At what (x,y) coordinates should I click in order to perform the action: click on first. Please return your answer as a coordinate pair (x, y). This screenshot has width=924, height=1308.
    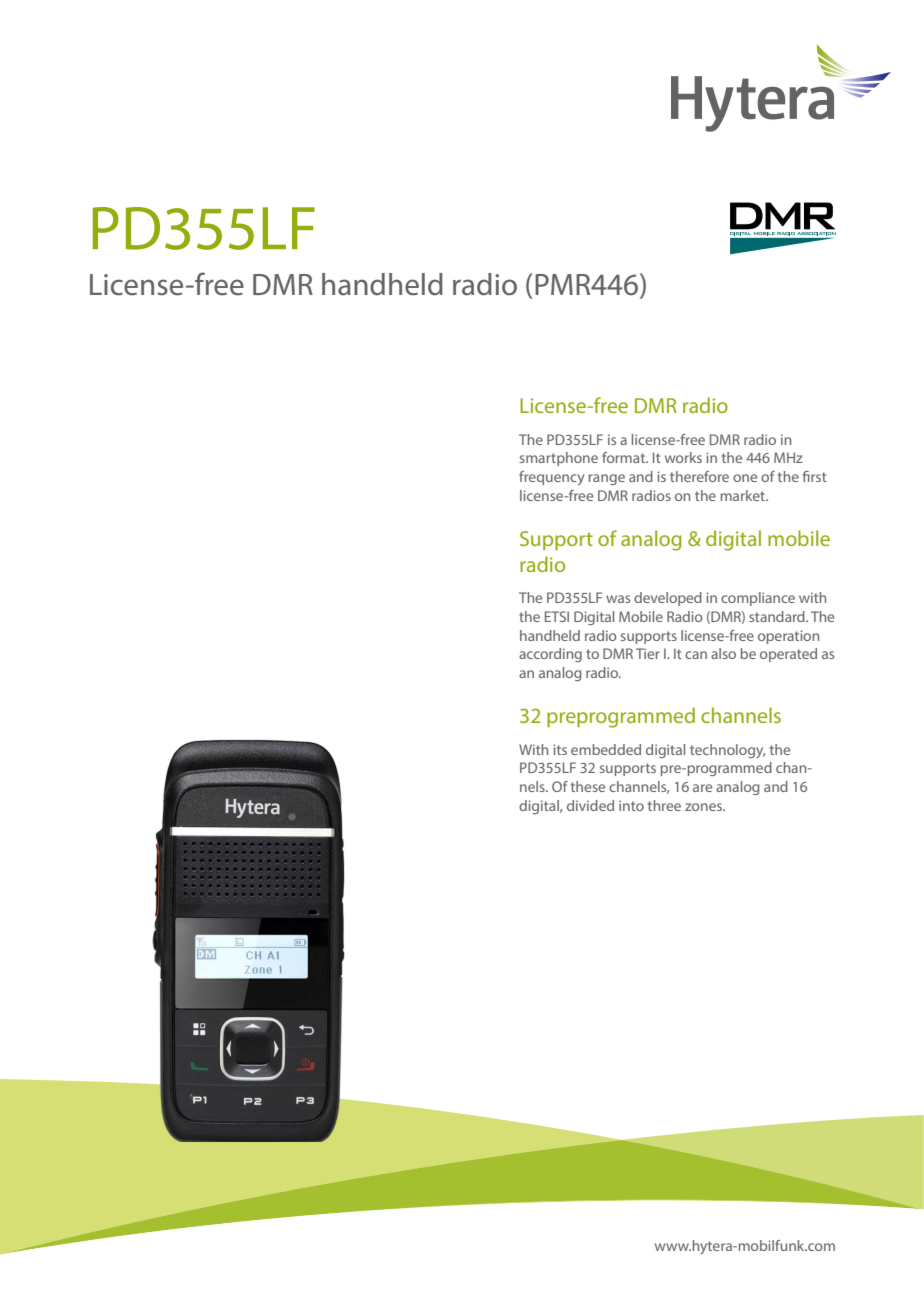
    Looking at the image, I should click on (815, 476).
